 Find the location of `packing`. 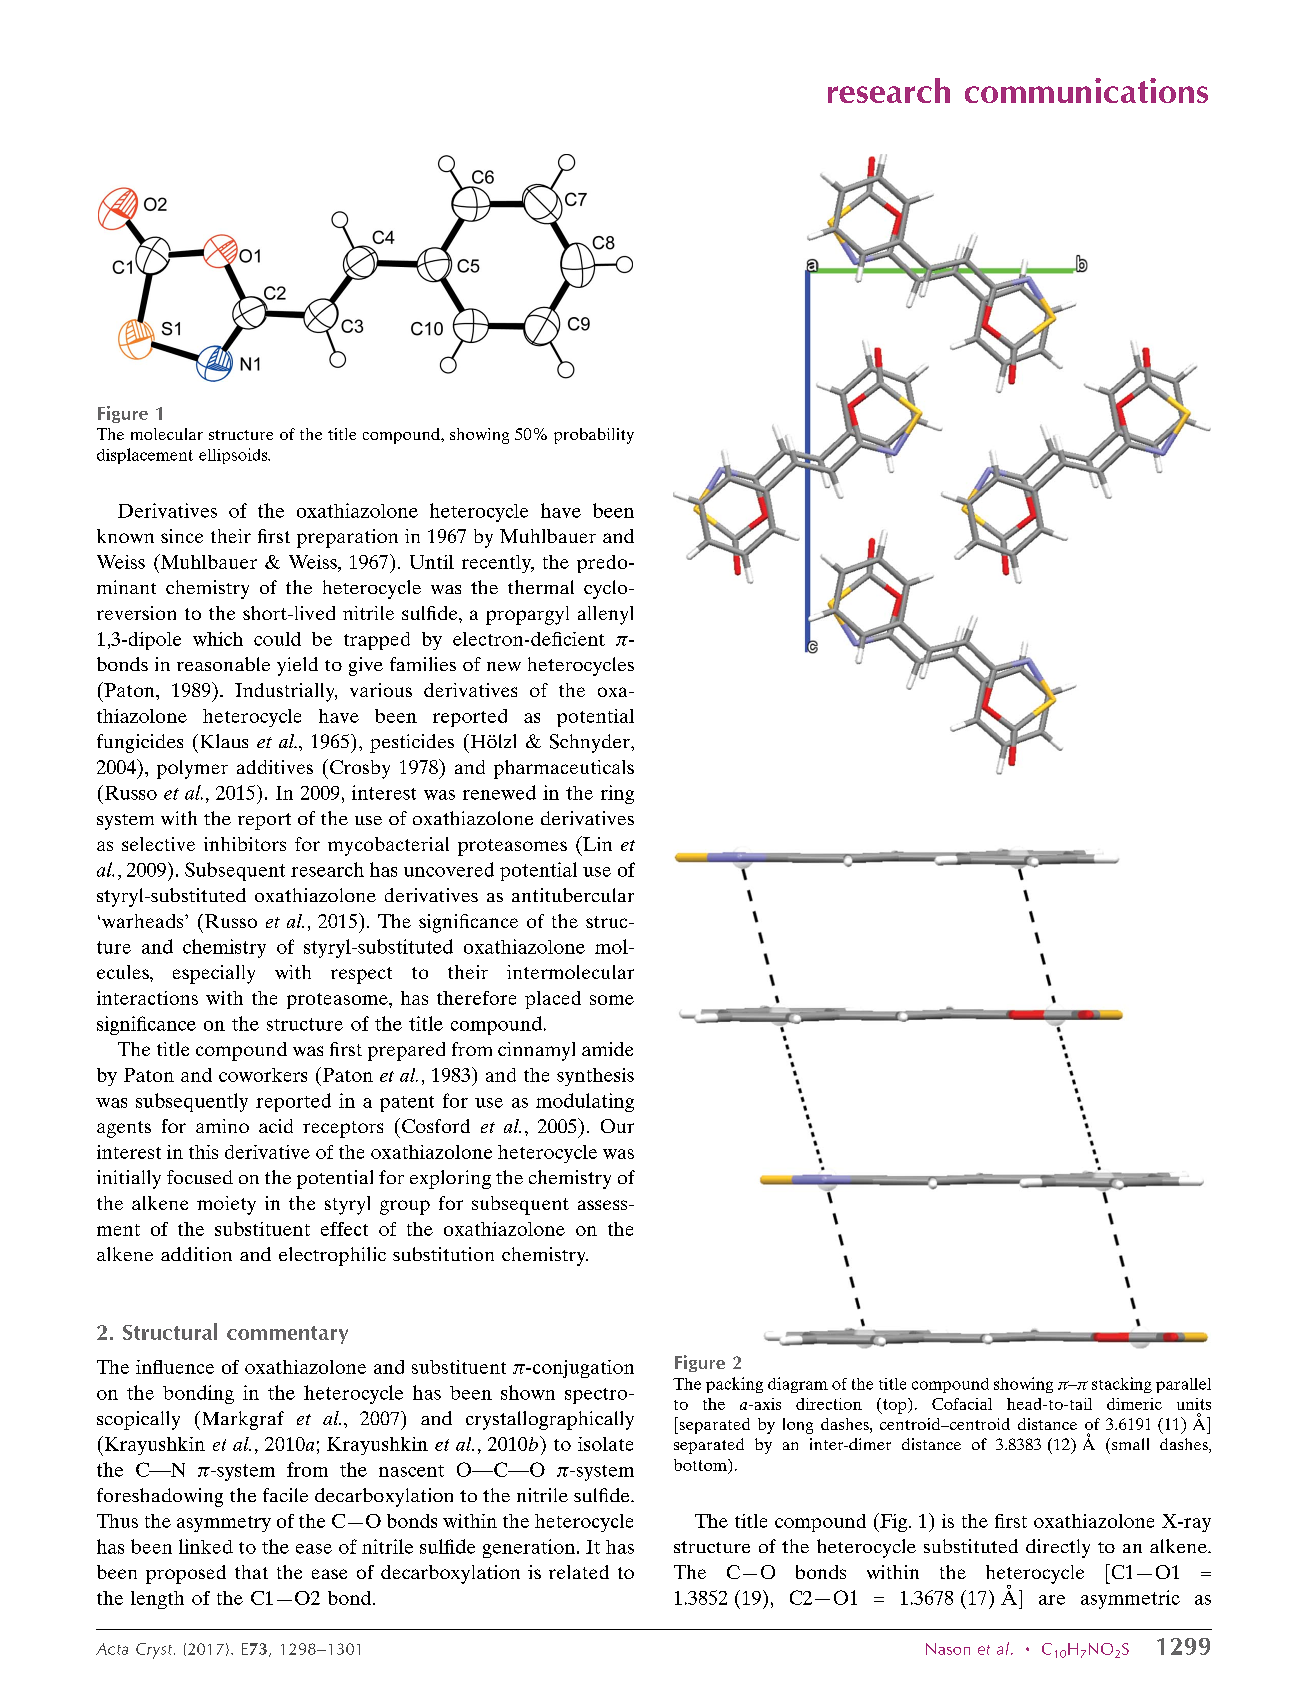

packing is located at coordinates (734, 1385).
